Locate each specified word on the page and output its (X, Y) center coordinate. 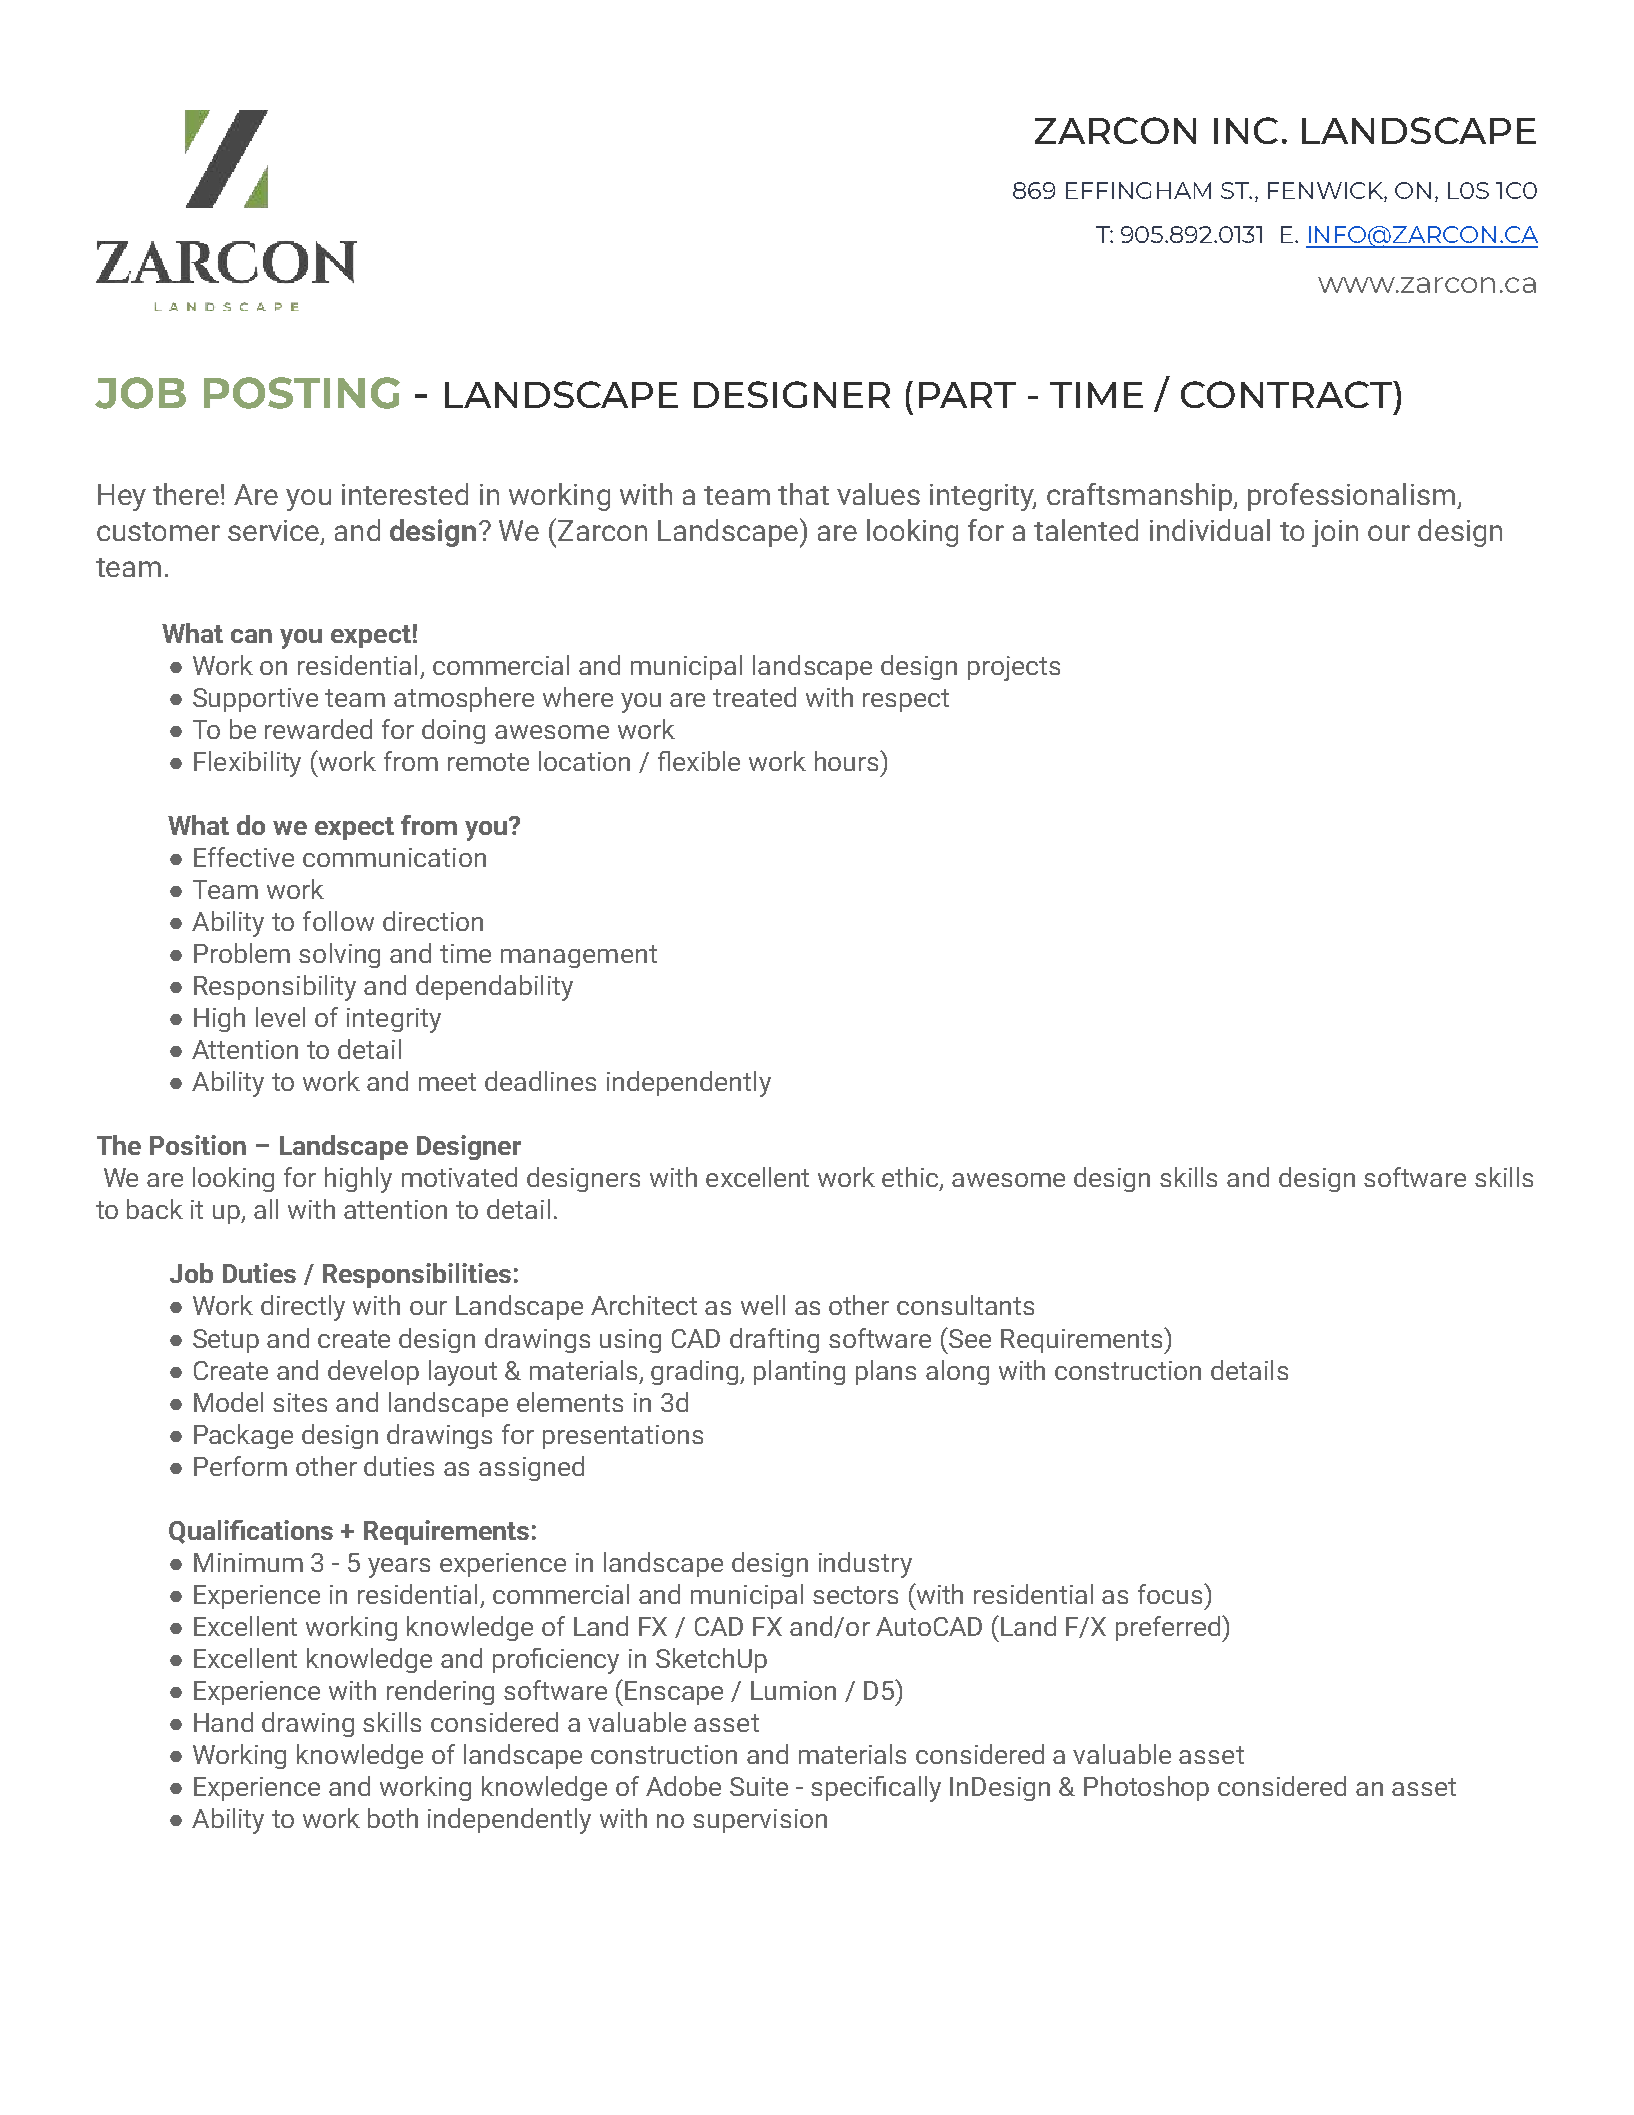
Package (243, 1436)
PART (967, 395)
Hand (223, 1722)
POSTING (302, 393)
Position (198, 1145)
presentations (623, 1437)
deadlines (540, 1081)
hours (848, 761)
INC (1246, 130)
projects (1014, 668)
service (275, 532)
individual (1210, 530)
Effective (244, 857)
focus (1171, 1594)
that (803, 494)
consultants (965, 1305)
